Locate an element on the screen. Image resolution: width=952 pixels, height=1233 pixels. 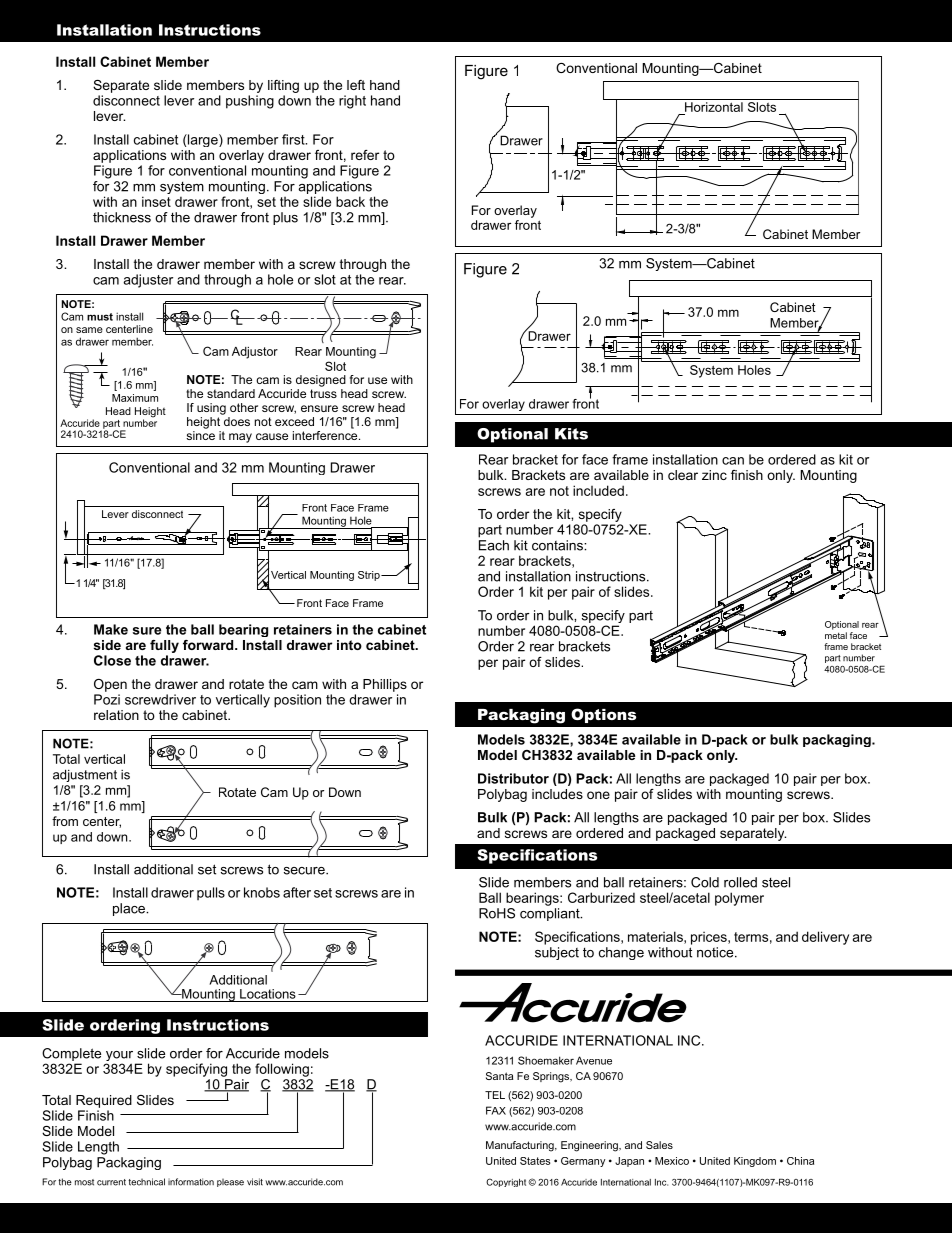
left is located at coordinates (356, 85).
